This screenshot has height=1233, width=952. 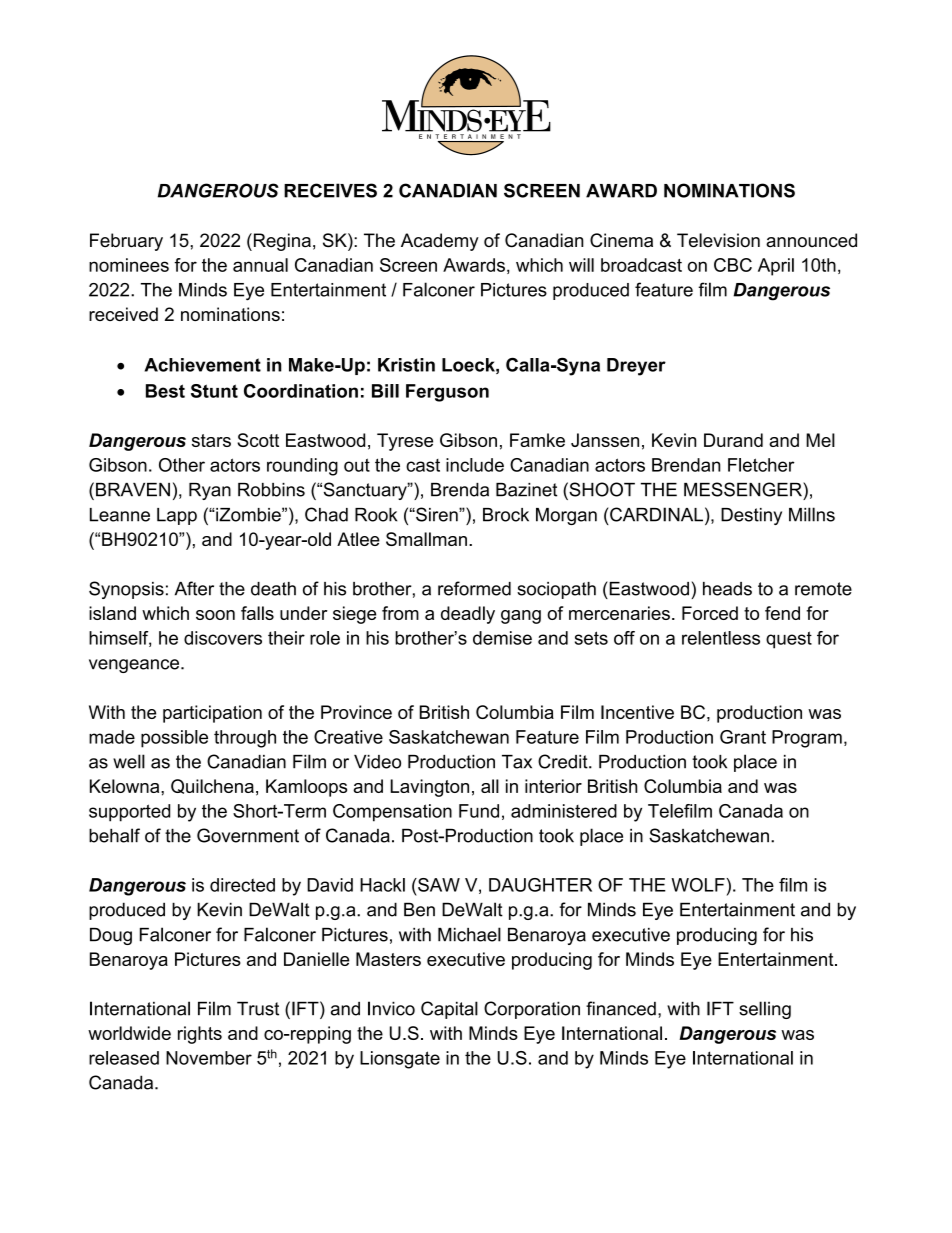 I want to click on Stunt, so click(x=214, y=391).
